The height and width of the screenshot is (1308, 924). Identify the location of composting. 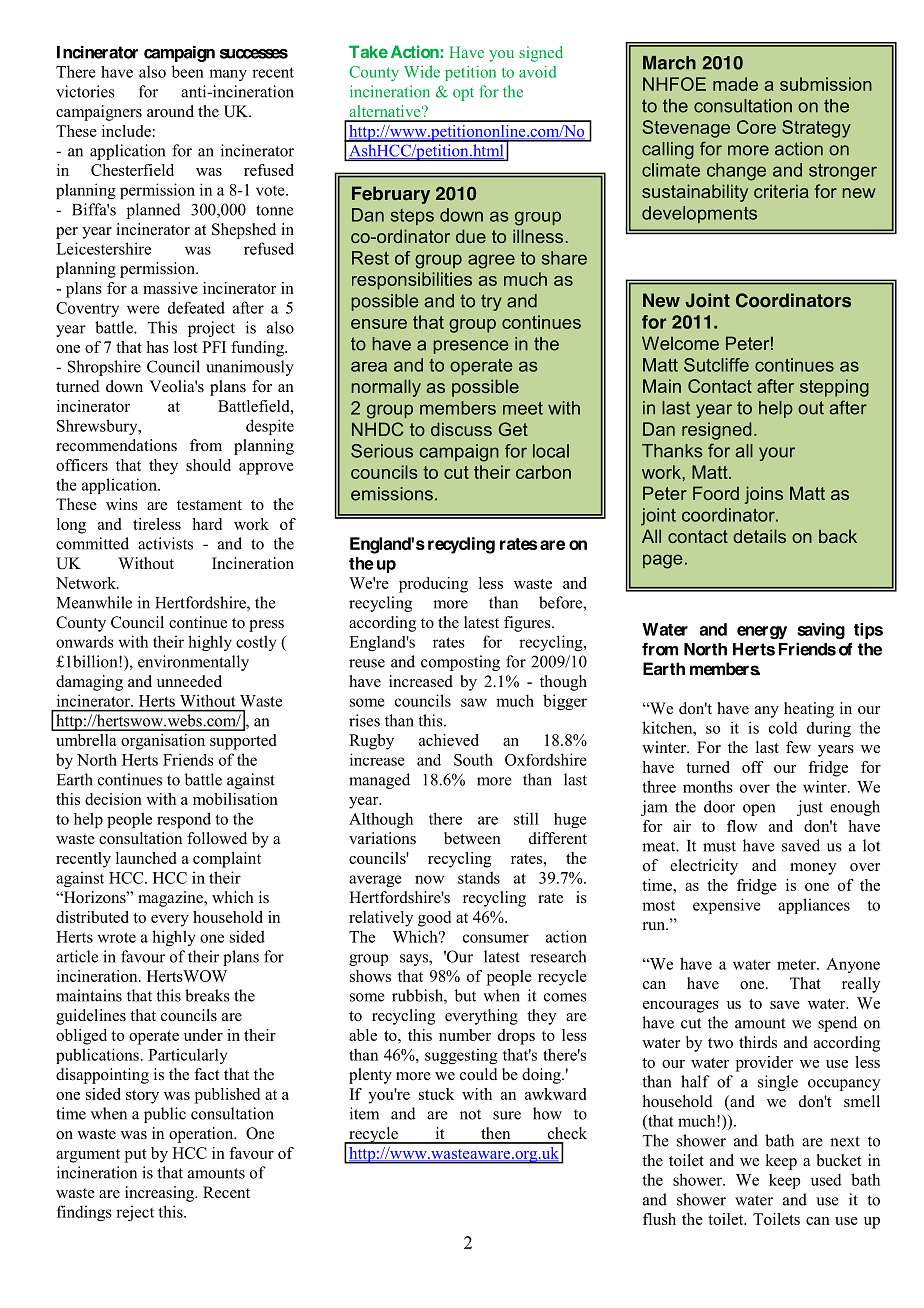
(460, 663).
